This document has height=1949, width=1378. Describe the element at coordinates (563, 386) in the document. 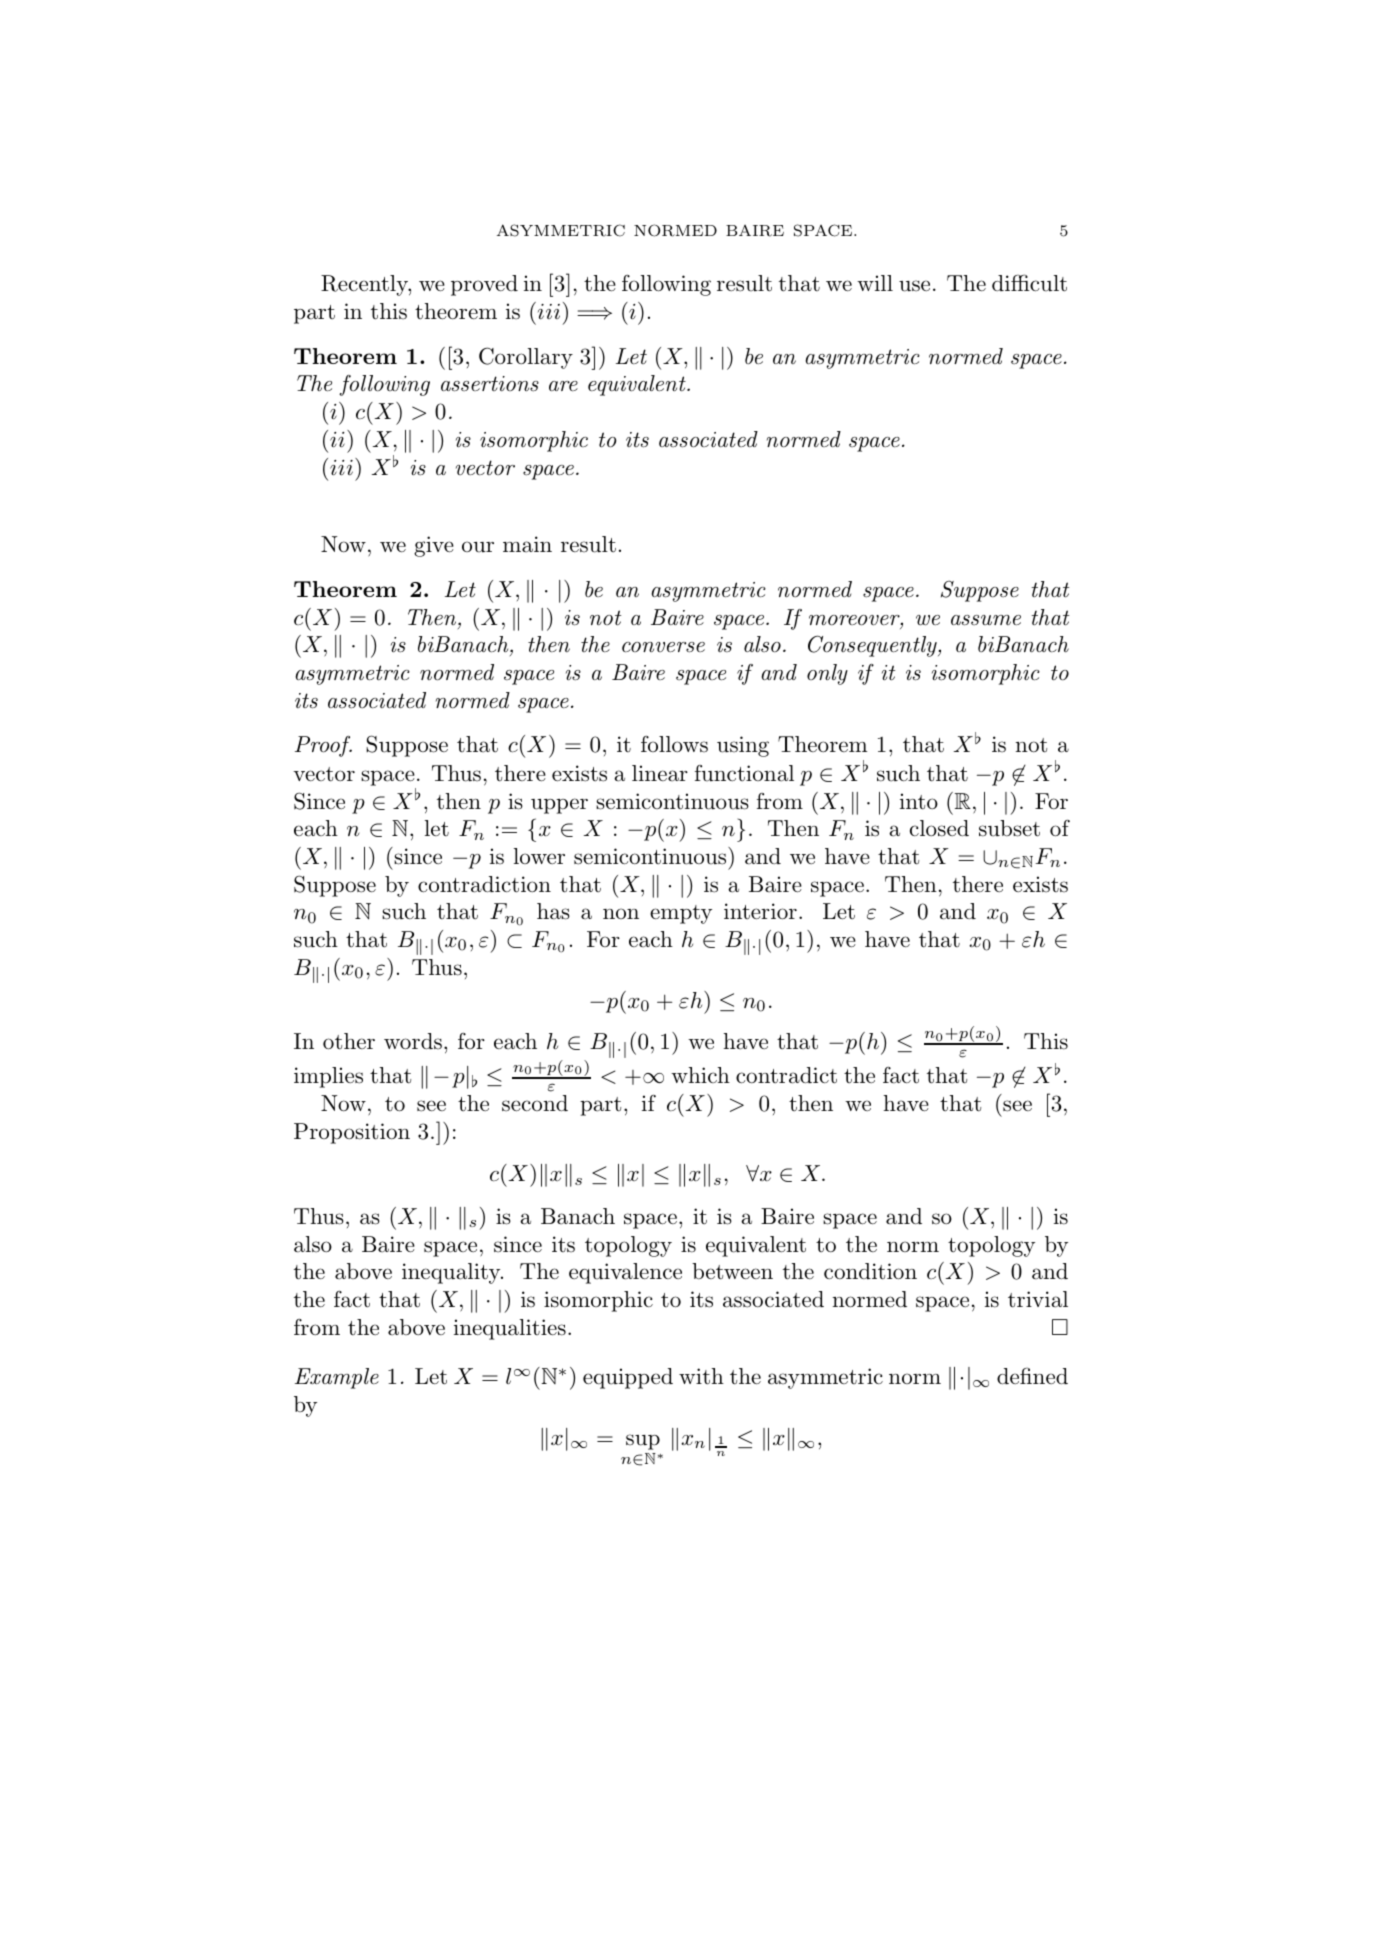

I see `are` at that location.
